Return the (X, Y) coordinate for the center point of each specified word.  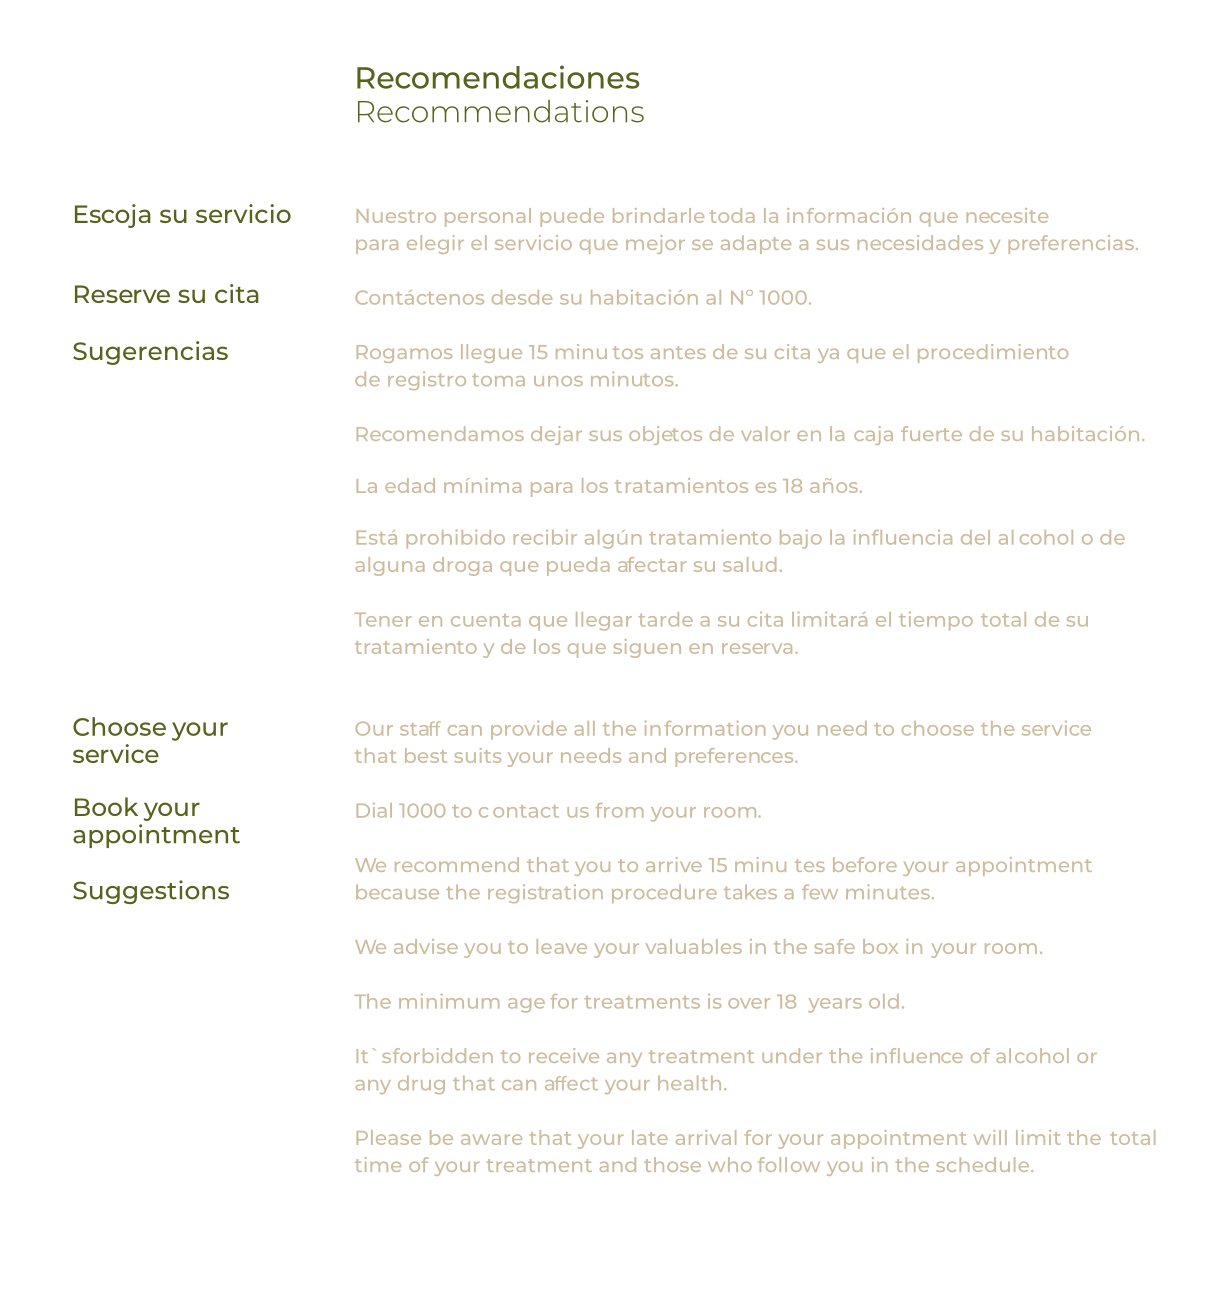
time (378, 1164)
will (990, 1137)
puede (572, 217)
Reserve (122, 294)
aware (491, 1139)
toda (732, 215)
